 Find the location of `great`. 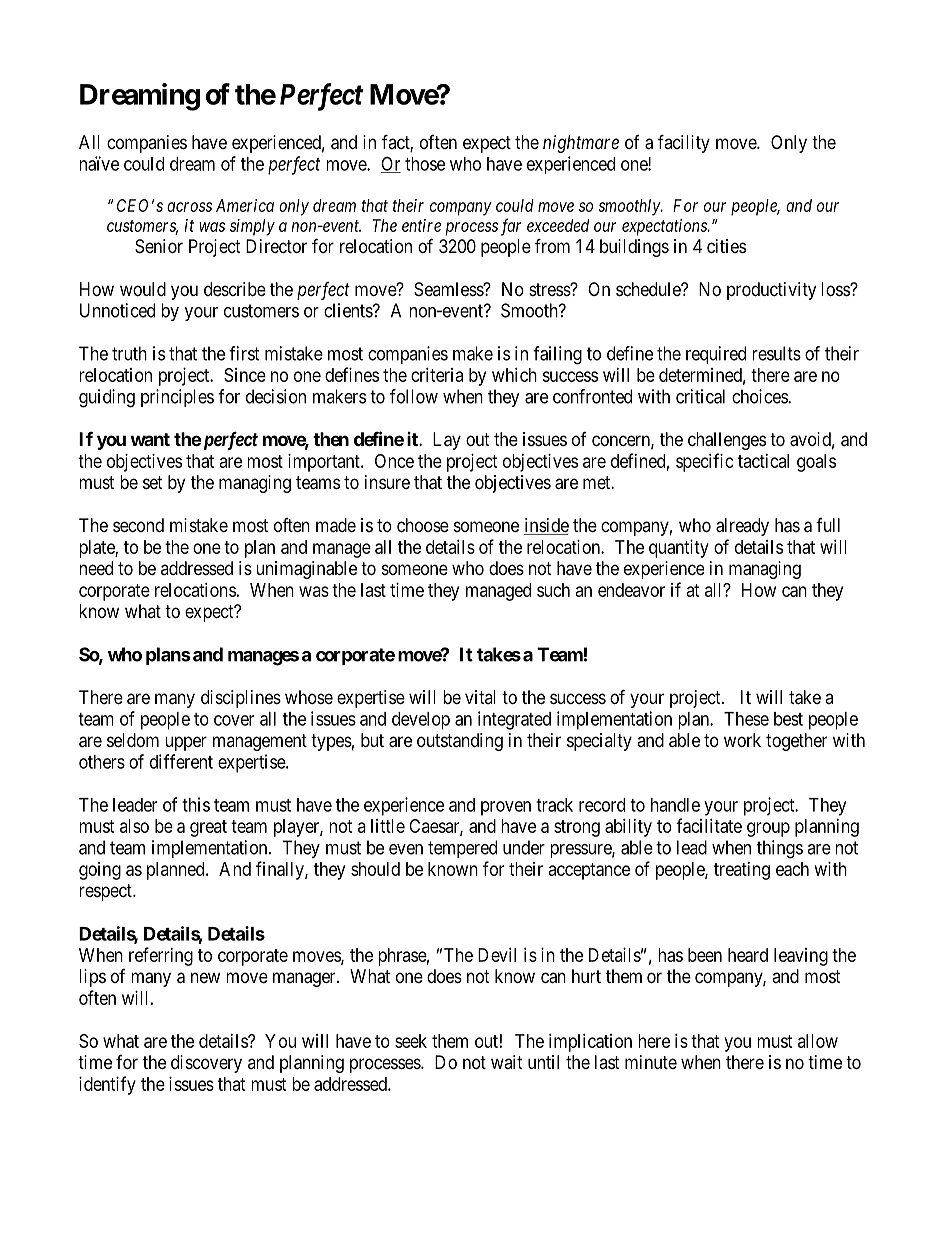

great is located at coordinates (208, 828).
